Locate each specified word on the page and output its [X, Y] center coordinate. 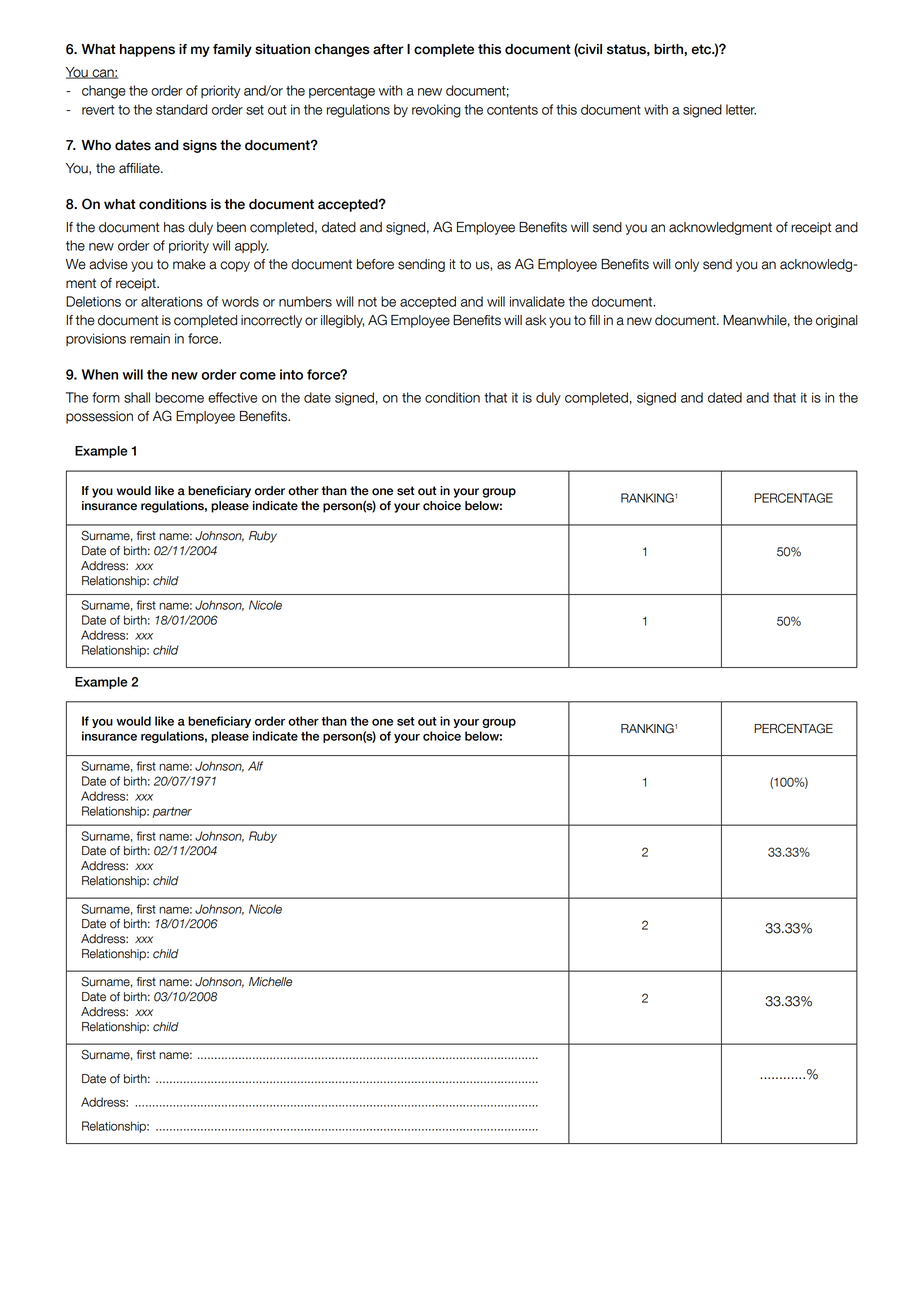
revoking [436, 111]
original [837, 321]
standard [181, 109]
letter [741, 109]
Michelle [270, 982]
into [291, 374]
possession [99, 417]
